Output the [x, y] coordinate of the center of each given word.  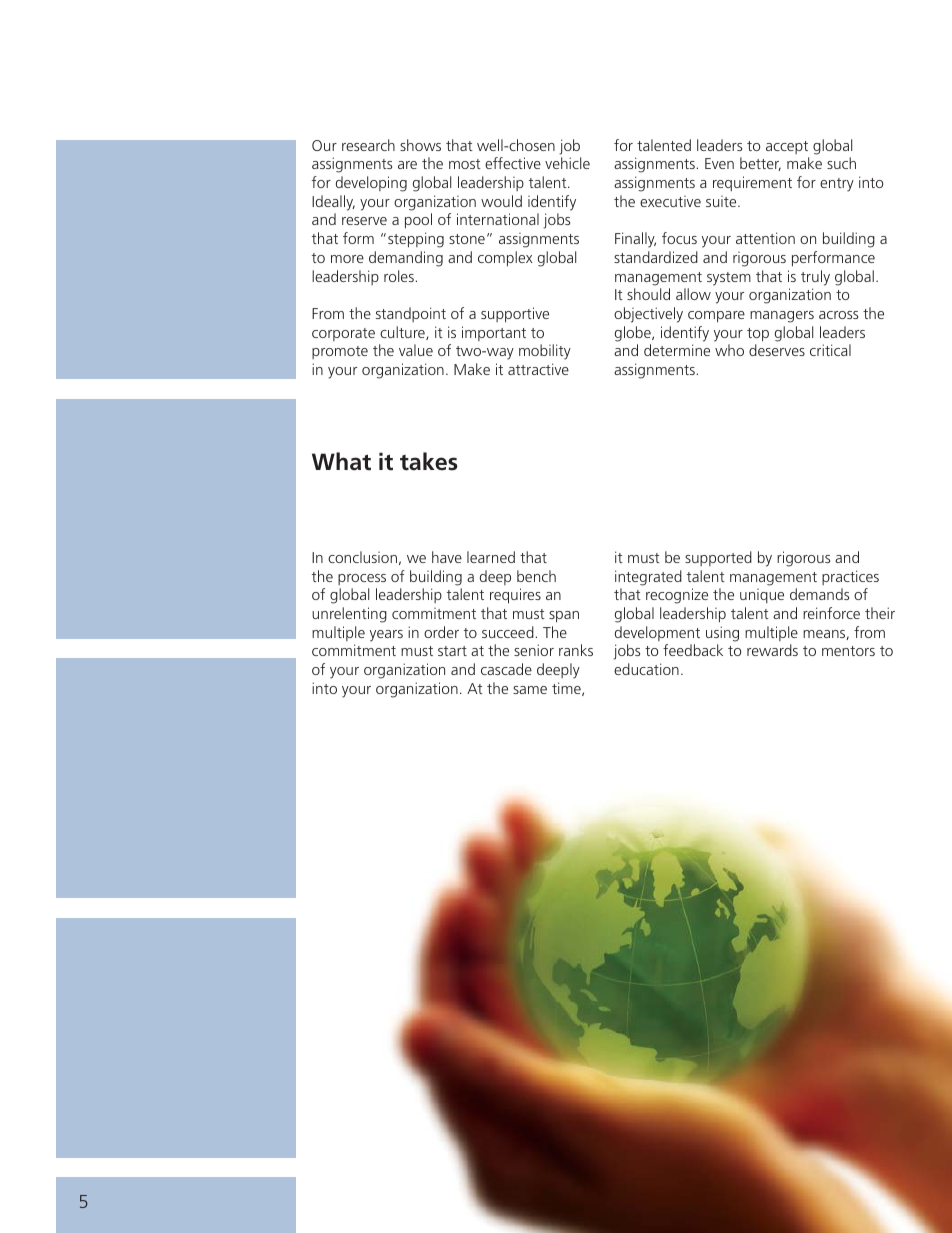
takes [429, 461]
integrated [648, 578]
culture [403, 333]
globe [634, 334]
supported [718, 558]
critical [830, 350]
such [841, 163]
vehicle [567, 163]
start [452, 651]
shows [420, 145]
